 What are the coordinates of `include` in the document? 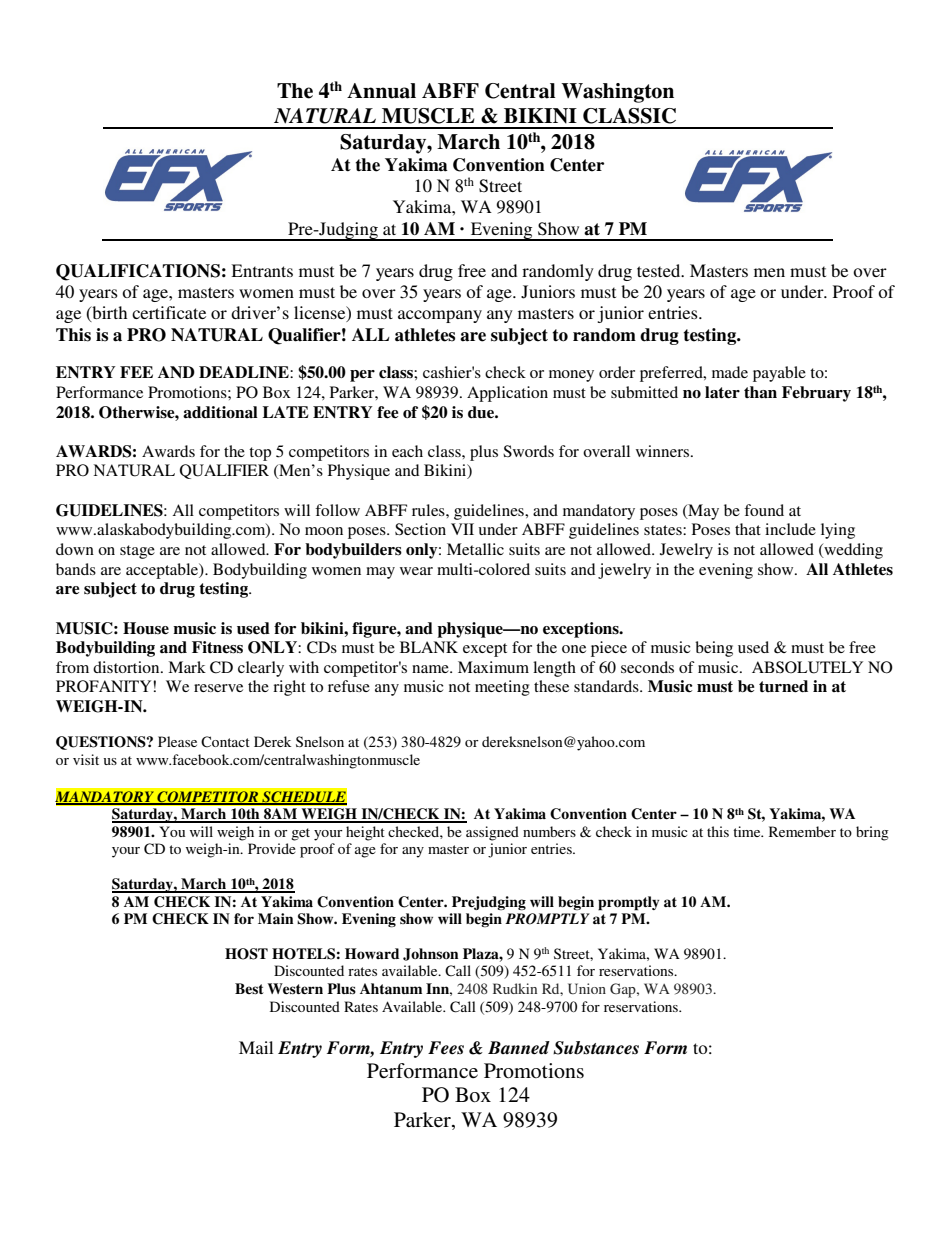 It's located at (790, 529).
